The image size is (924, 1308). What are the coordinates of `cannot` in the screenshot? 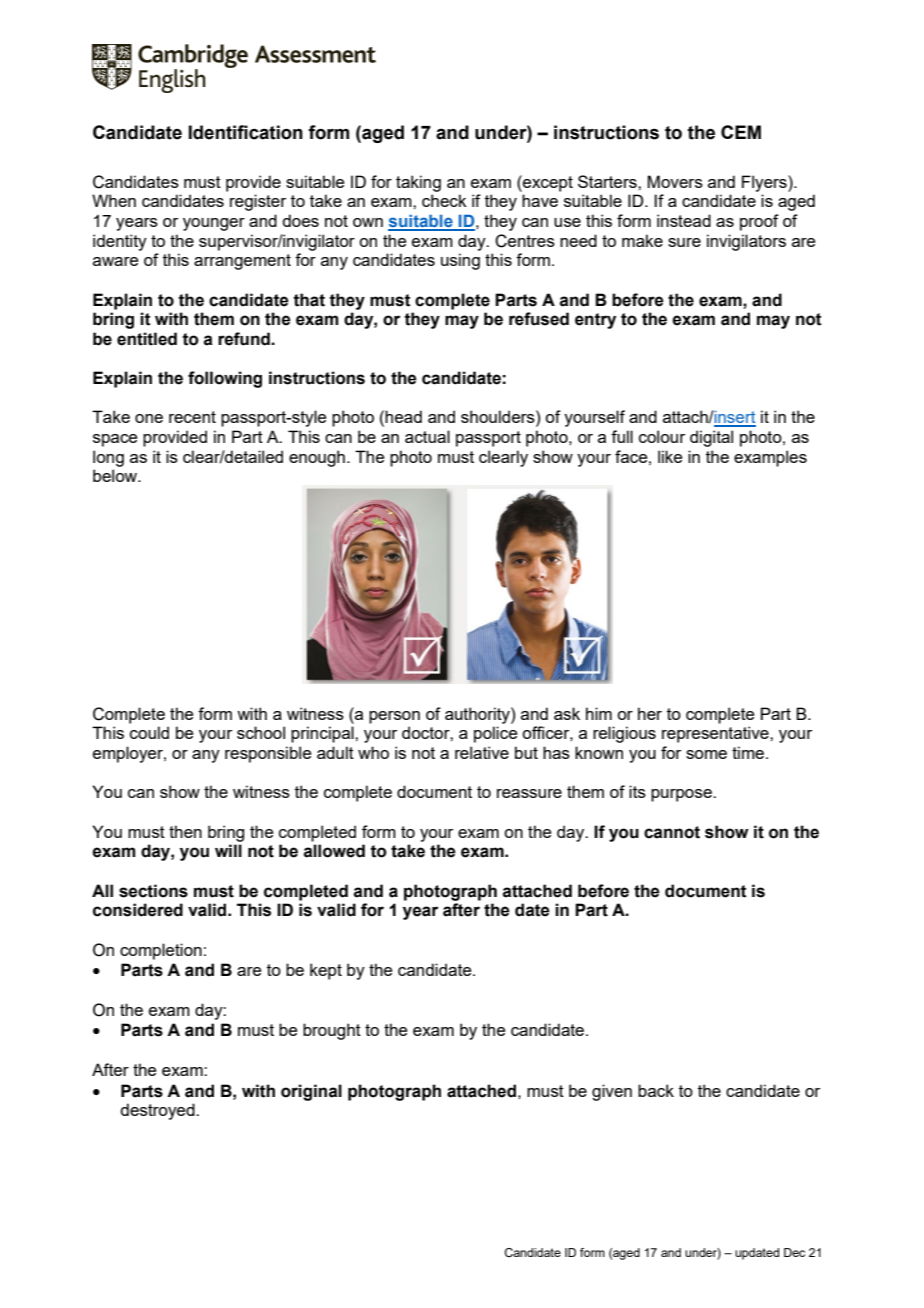 It's located at (672, 832).
